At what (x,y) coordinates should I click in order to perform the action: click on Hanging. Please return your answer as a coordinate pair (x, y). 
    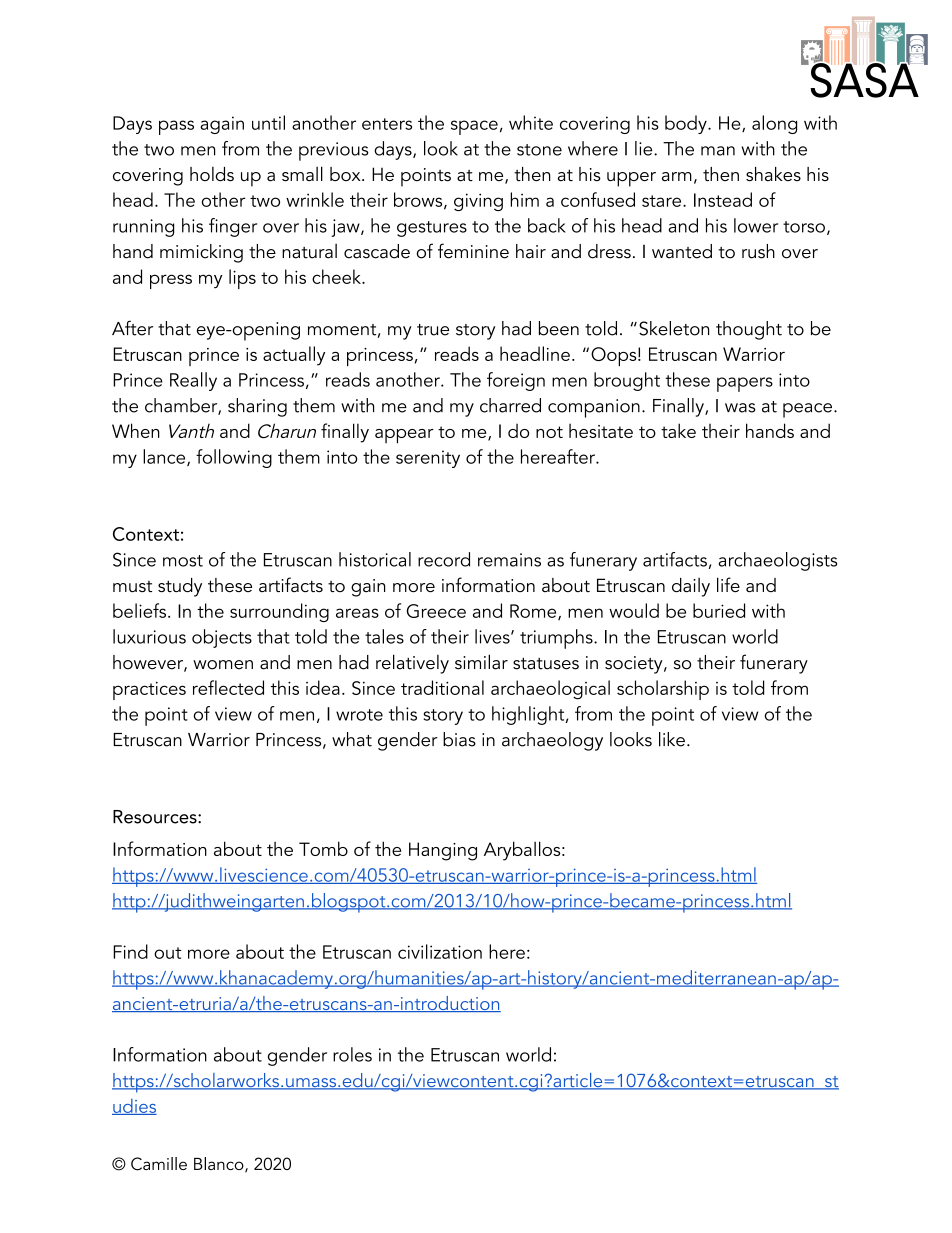
    Looking at the image, I should click on (443, 851).
